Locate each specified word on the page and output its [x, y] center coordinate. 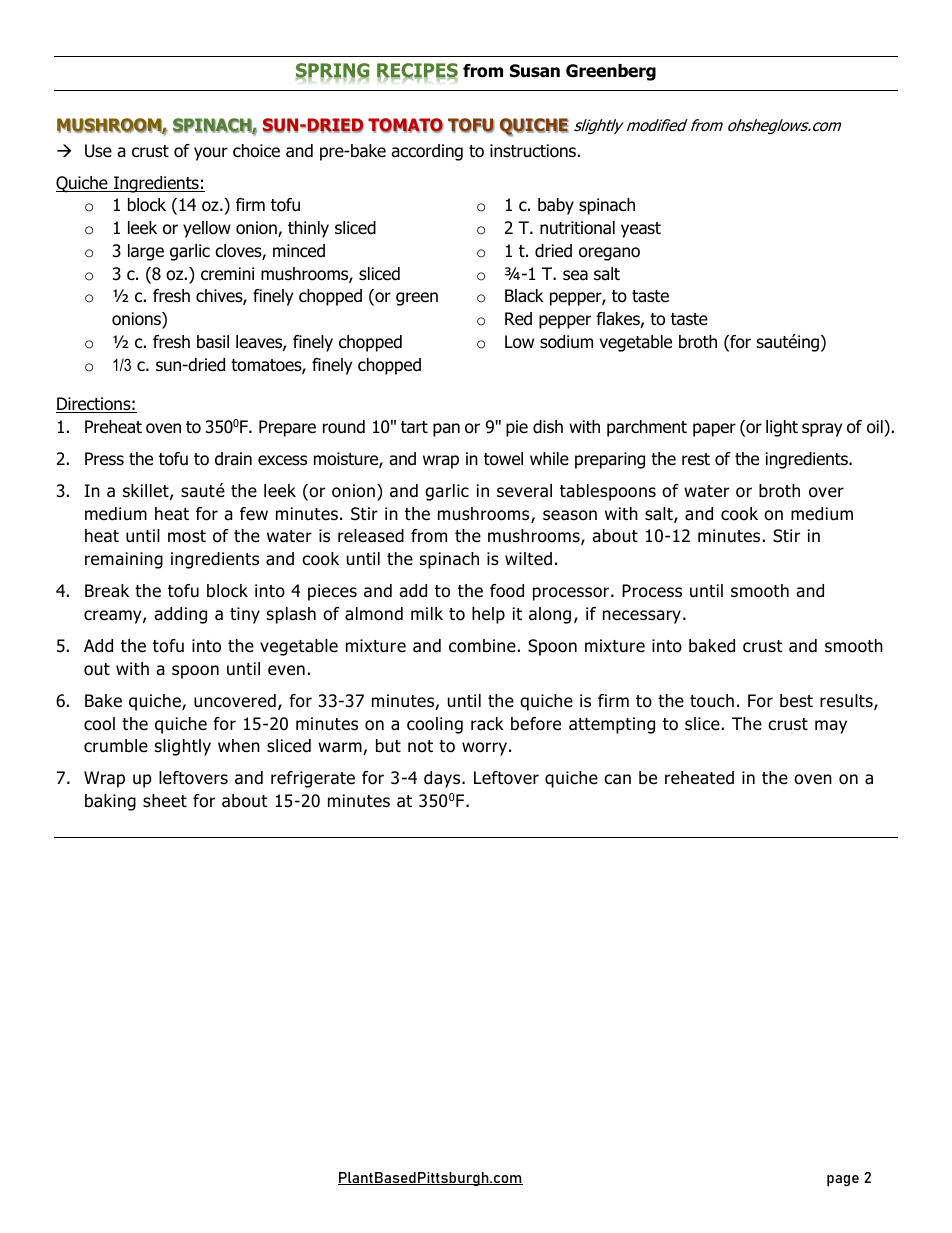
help [488, 615]
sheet [165, 801]
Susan [535, 71]
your [211, 154]
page [843, 1180]
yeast [641, 230]
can [617, 779]
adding [180, 615]
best [796, 701]
